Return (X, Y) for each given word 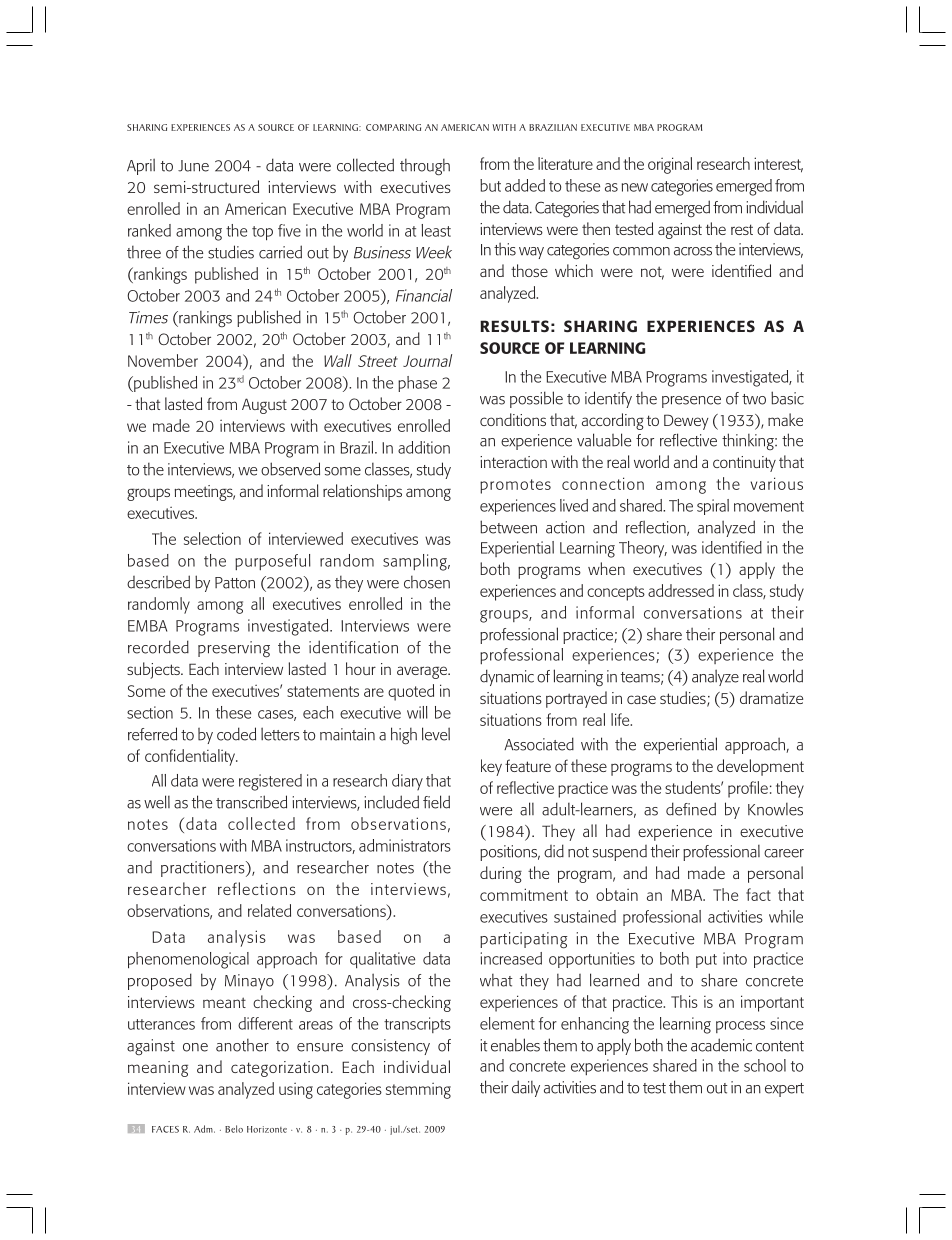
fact (758, 894)
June (193, 166)
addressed (681, 590)
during (501, 874)
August (264, 406)
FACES (165, 1129)
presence (691, 402)
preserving (234, 649)
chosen (427, 582)
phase (417, 384)
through (425, 167)
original (670, 165)
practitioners (204, 869)
